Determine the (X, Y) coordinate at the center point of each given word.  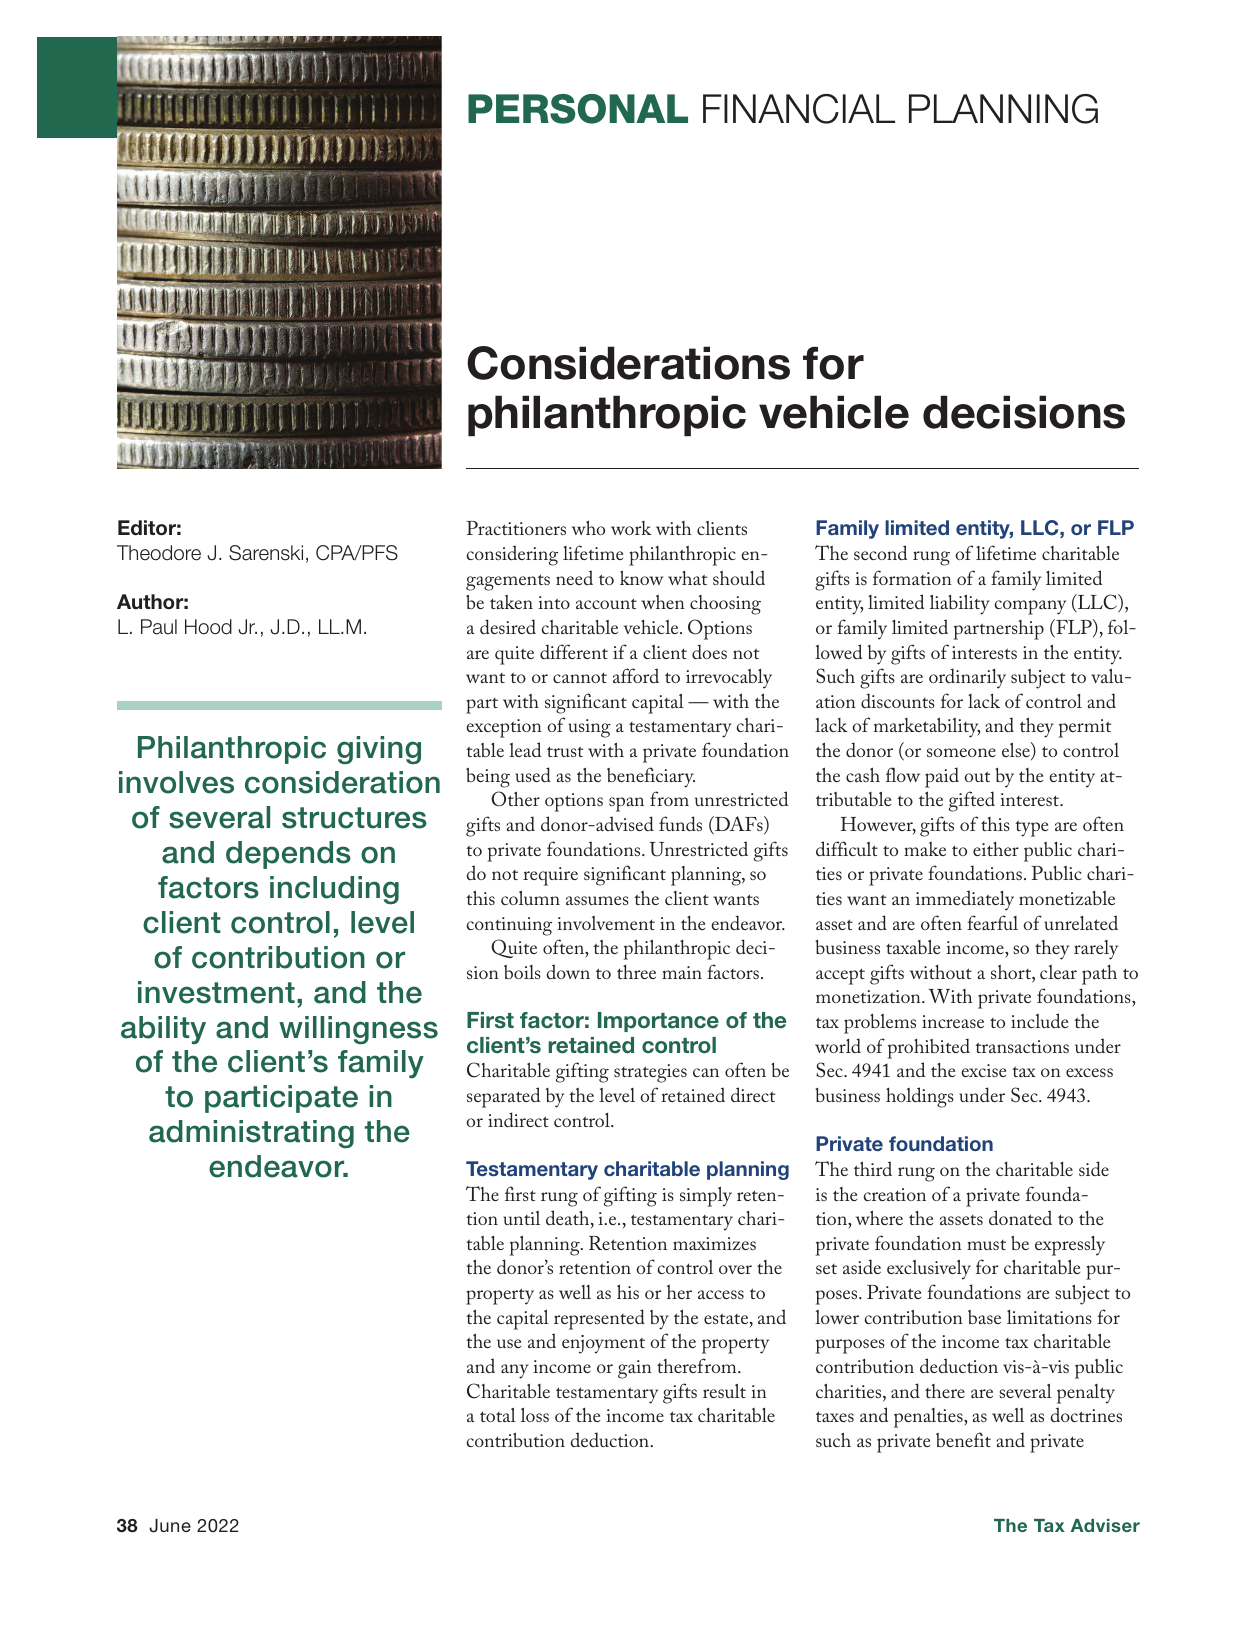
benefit (963, 1439)
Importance (658, 1022)
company (1030, 607)
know (641, 577)
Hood (208, 627)
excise (983, 1070)
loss (535, 1415)
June (170, 1526)
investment (216, 992)
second (880, 552)
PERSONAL (578, 109)
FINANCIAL (799, 109)
